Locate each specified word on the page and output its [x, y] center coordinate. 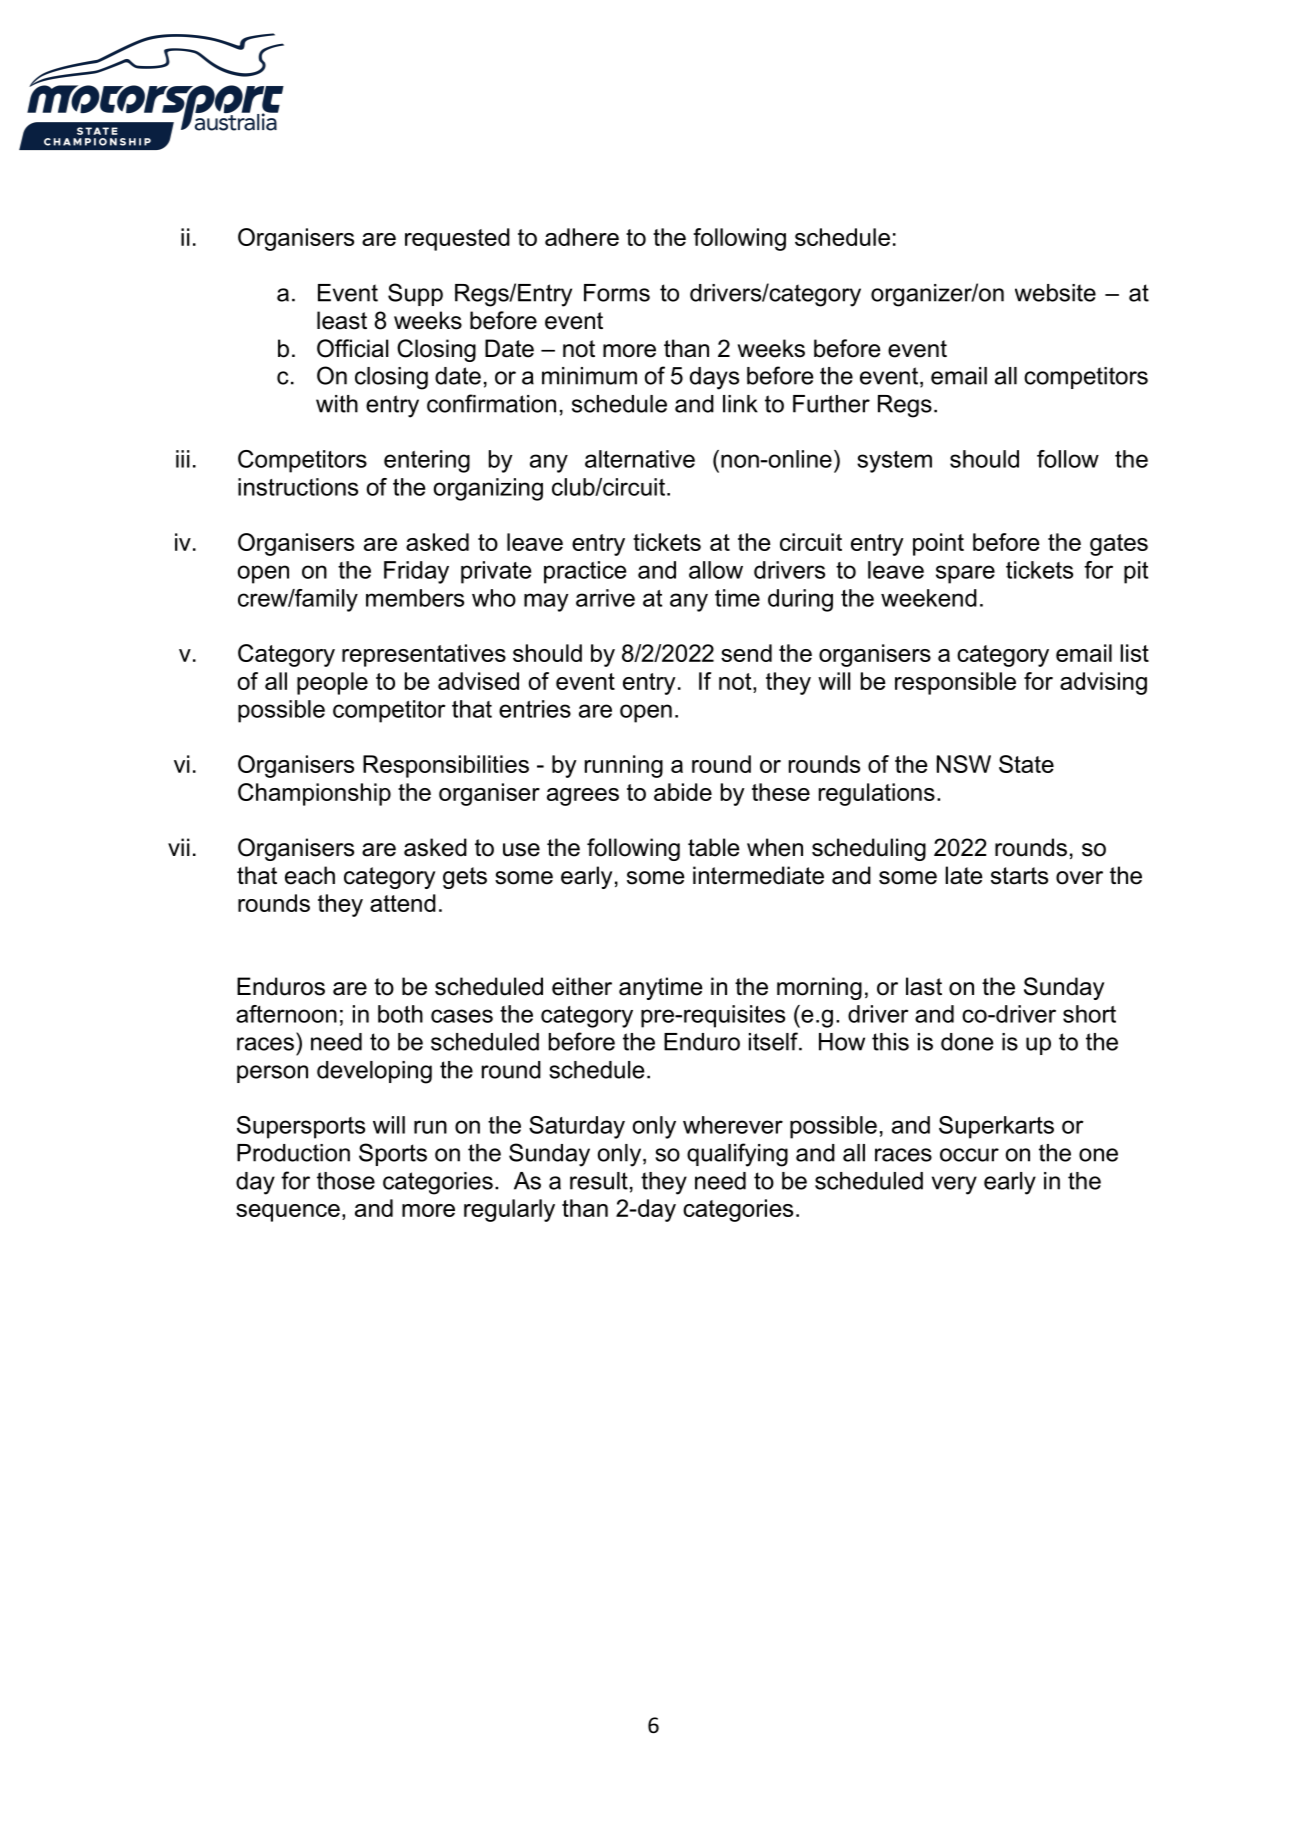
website [1055, 293]
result [599, 1181]
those [346, 1181]
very [954, 1185]
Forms [617, 293]
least [342, 320]
